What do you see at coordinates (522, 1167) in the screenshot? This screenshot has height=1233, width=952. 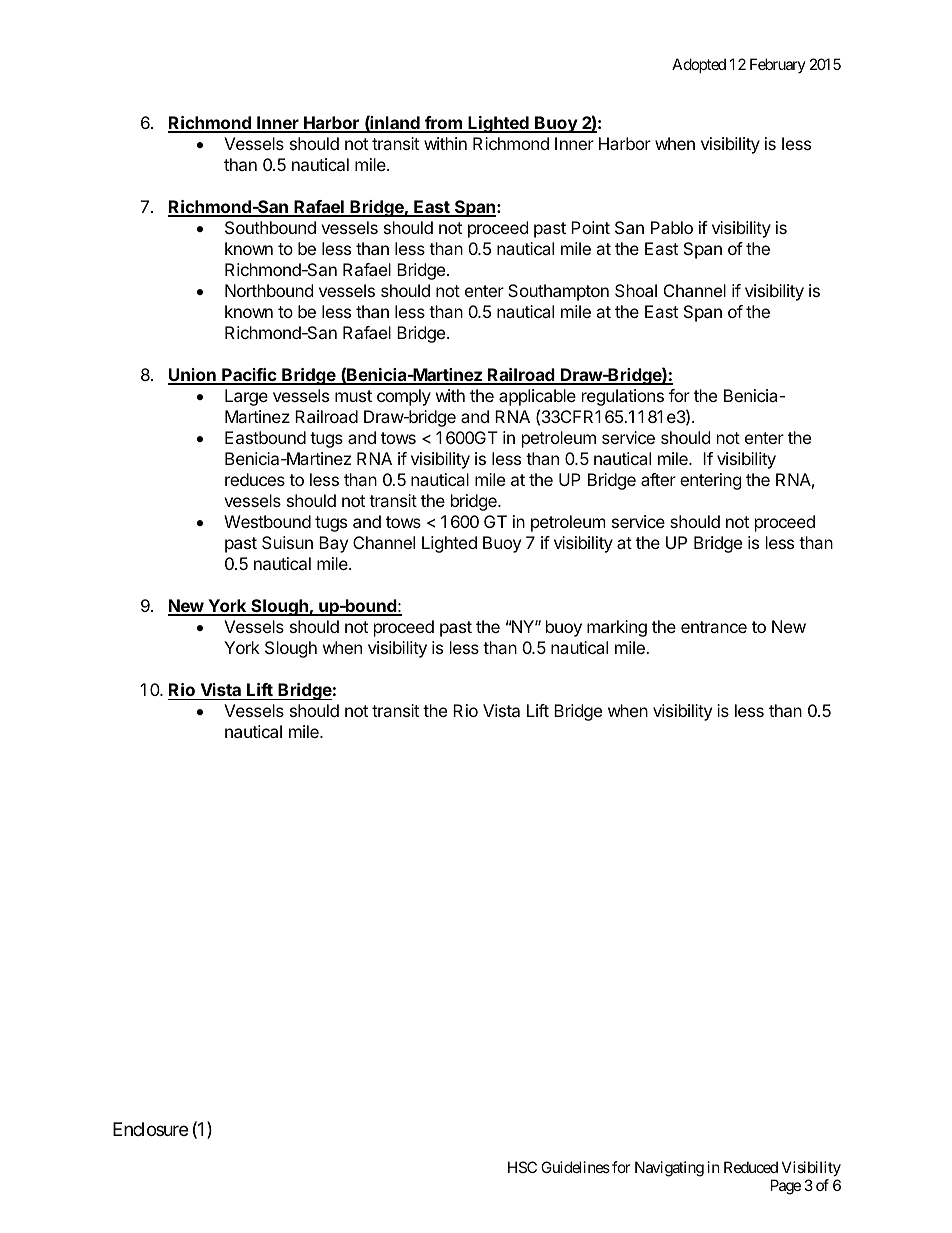 I see `HSC` at bounding box center [522, 1167].
